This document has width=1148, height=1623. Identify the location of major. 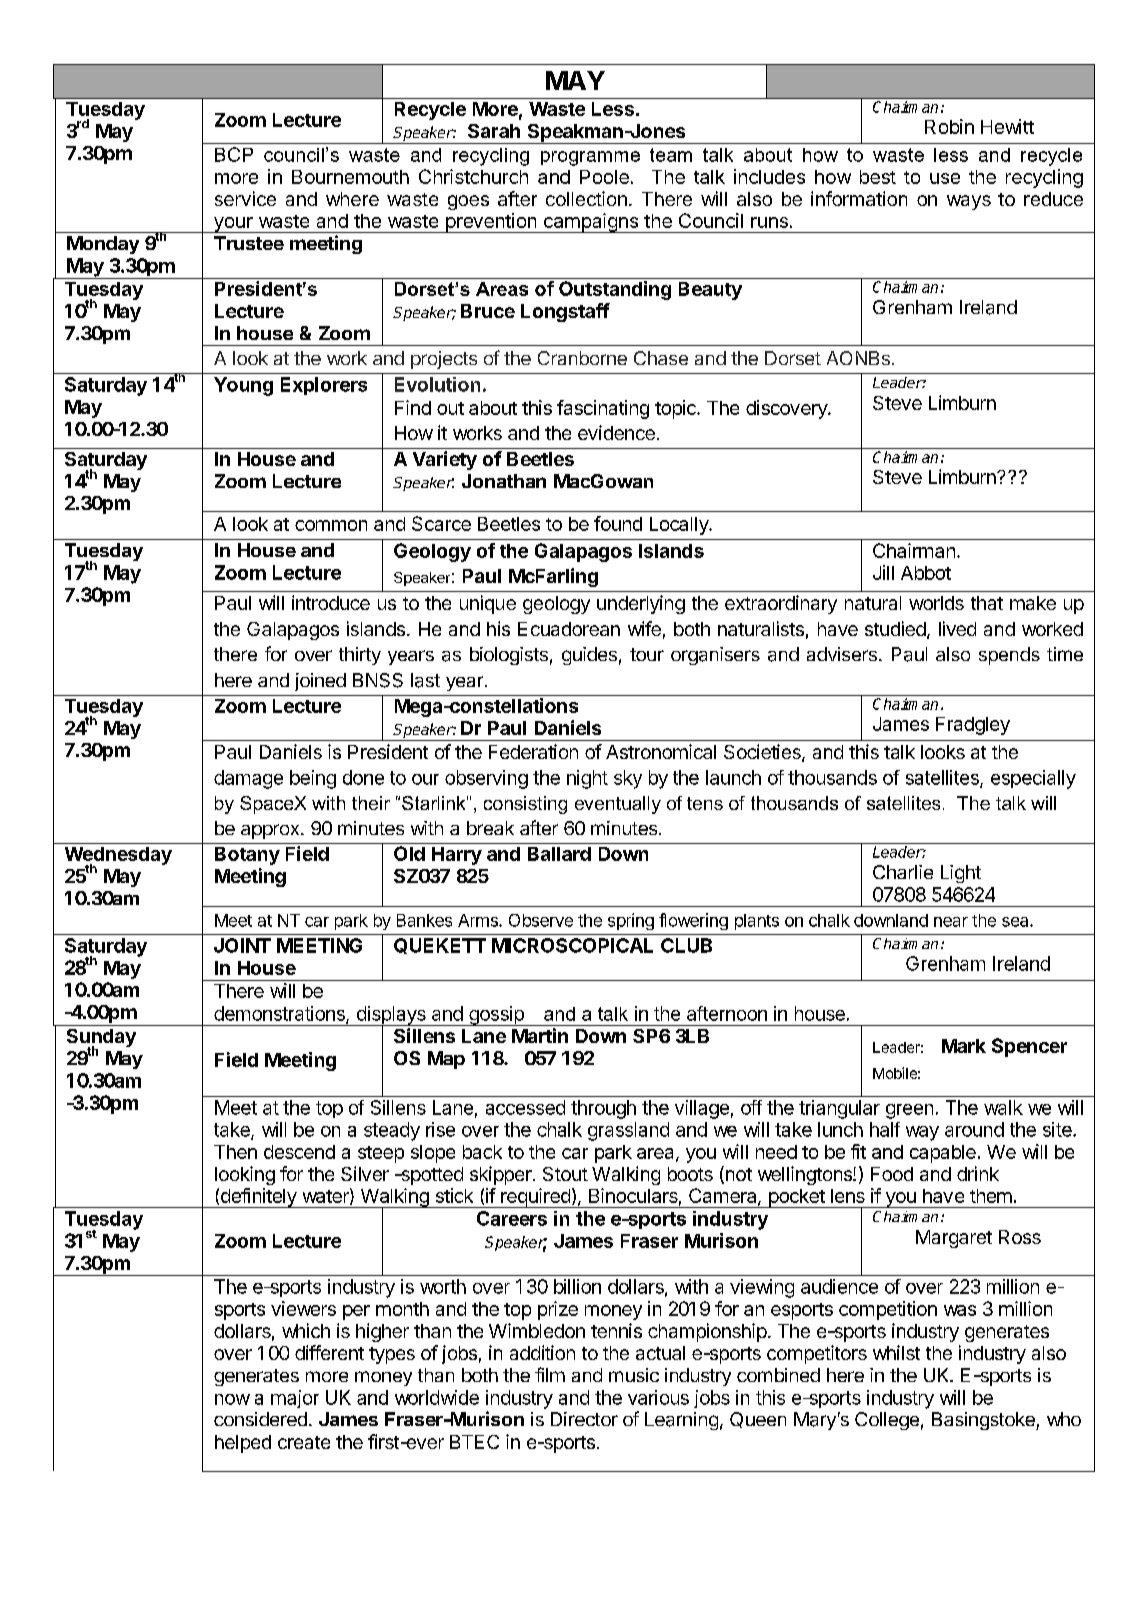
(295, 1399).
